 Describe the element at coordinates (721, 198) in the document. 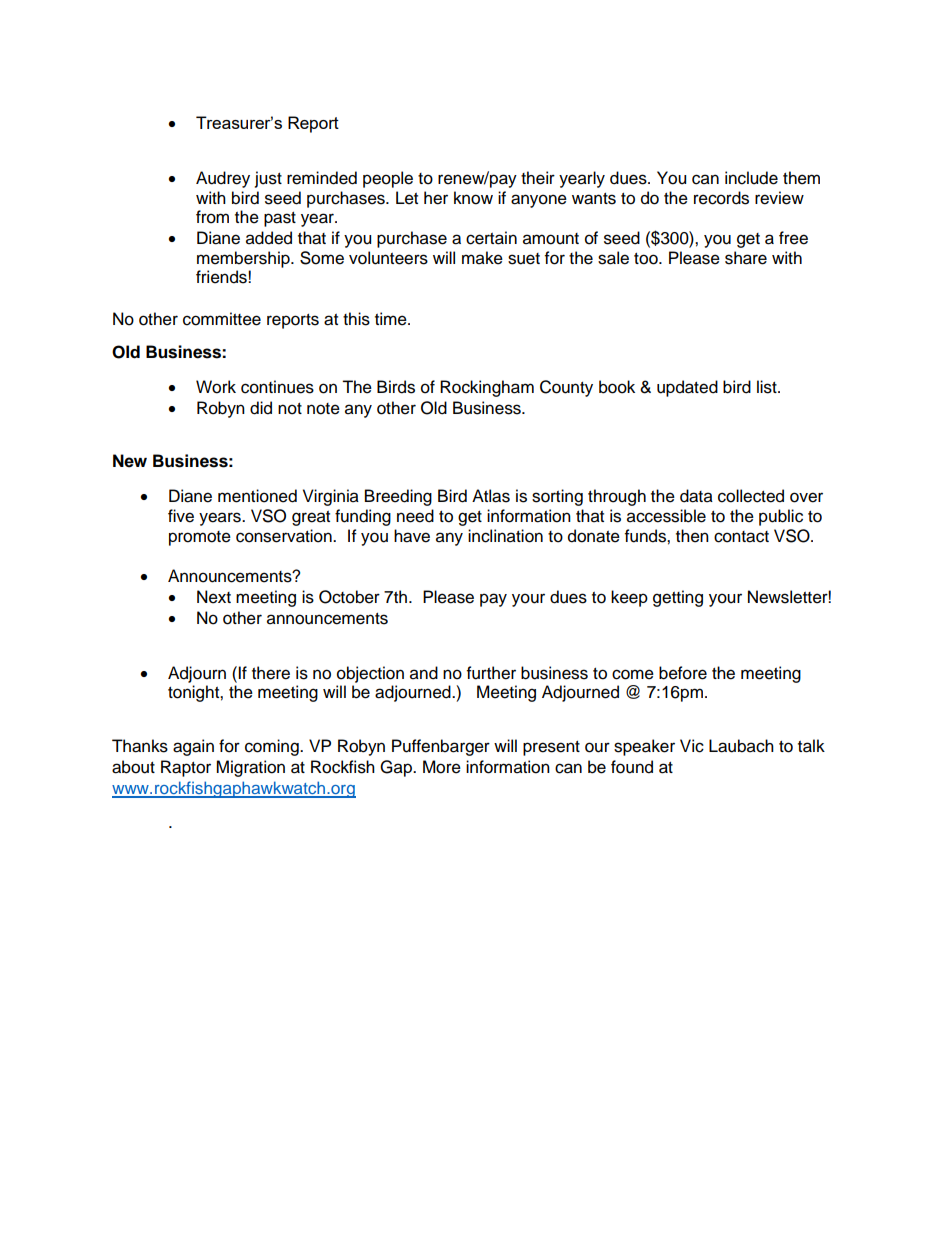

I see `records` at that location.
